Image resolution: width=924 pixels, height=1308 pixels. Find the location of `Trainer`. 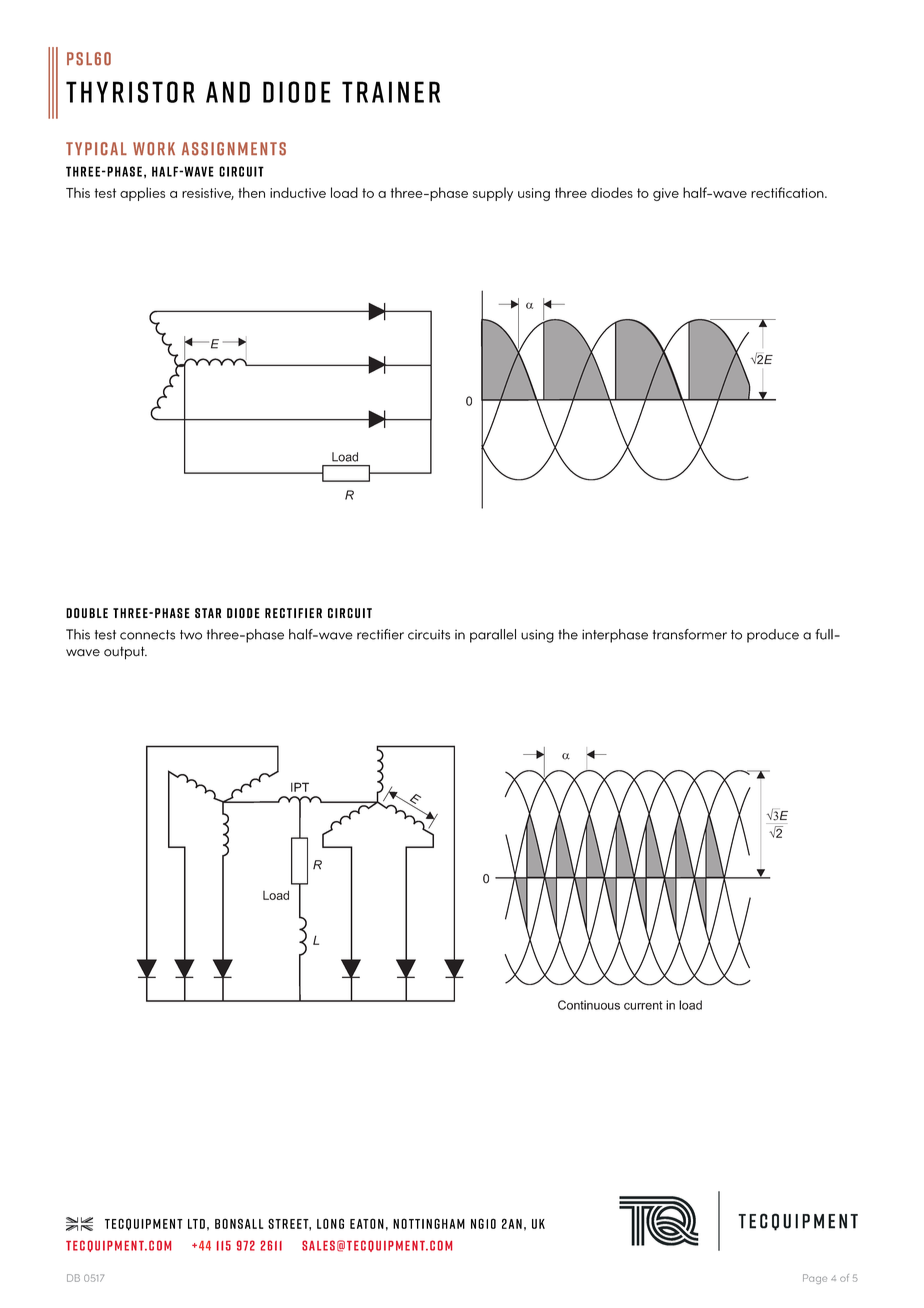

Trainer is located at coordinates (391, 92).
